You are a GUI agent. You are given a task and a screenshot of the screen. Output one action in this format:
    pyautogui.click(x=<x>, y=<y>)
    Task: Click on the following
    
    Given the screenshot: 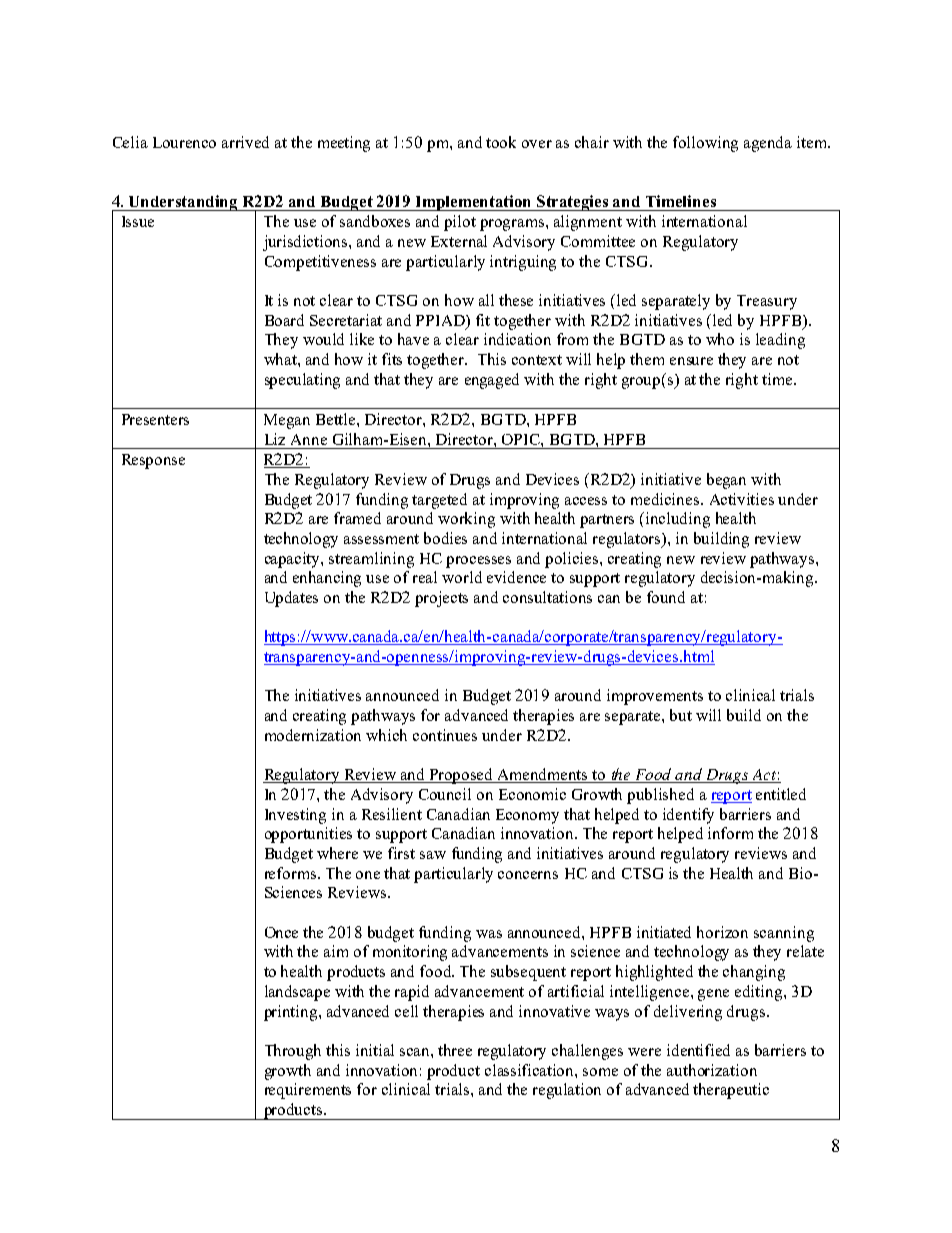 What is the action you would take?
    pyautogui.click(x=705, y=144)
